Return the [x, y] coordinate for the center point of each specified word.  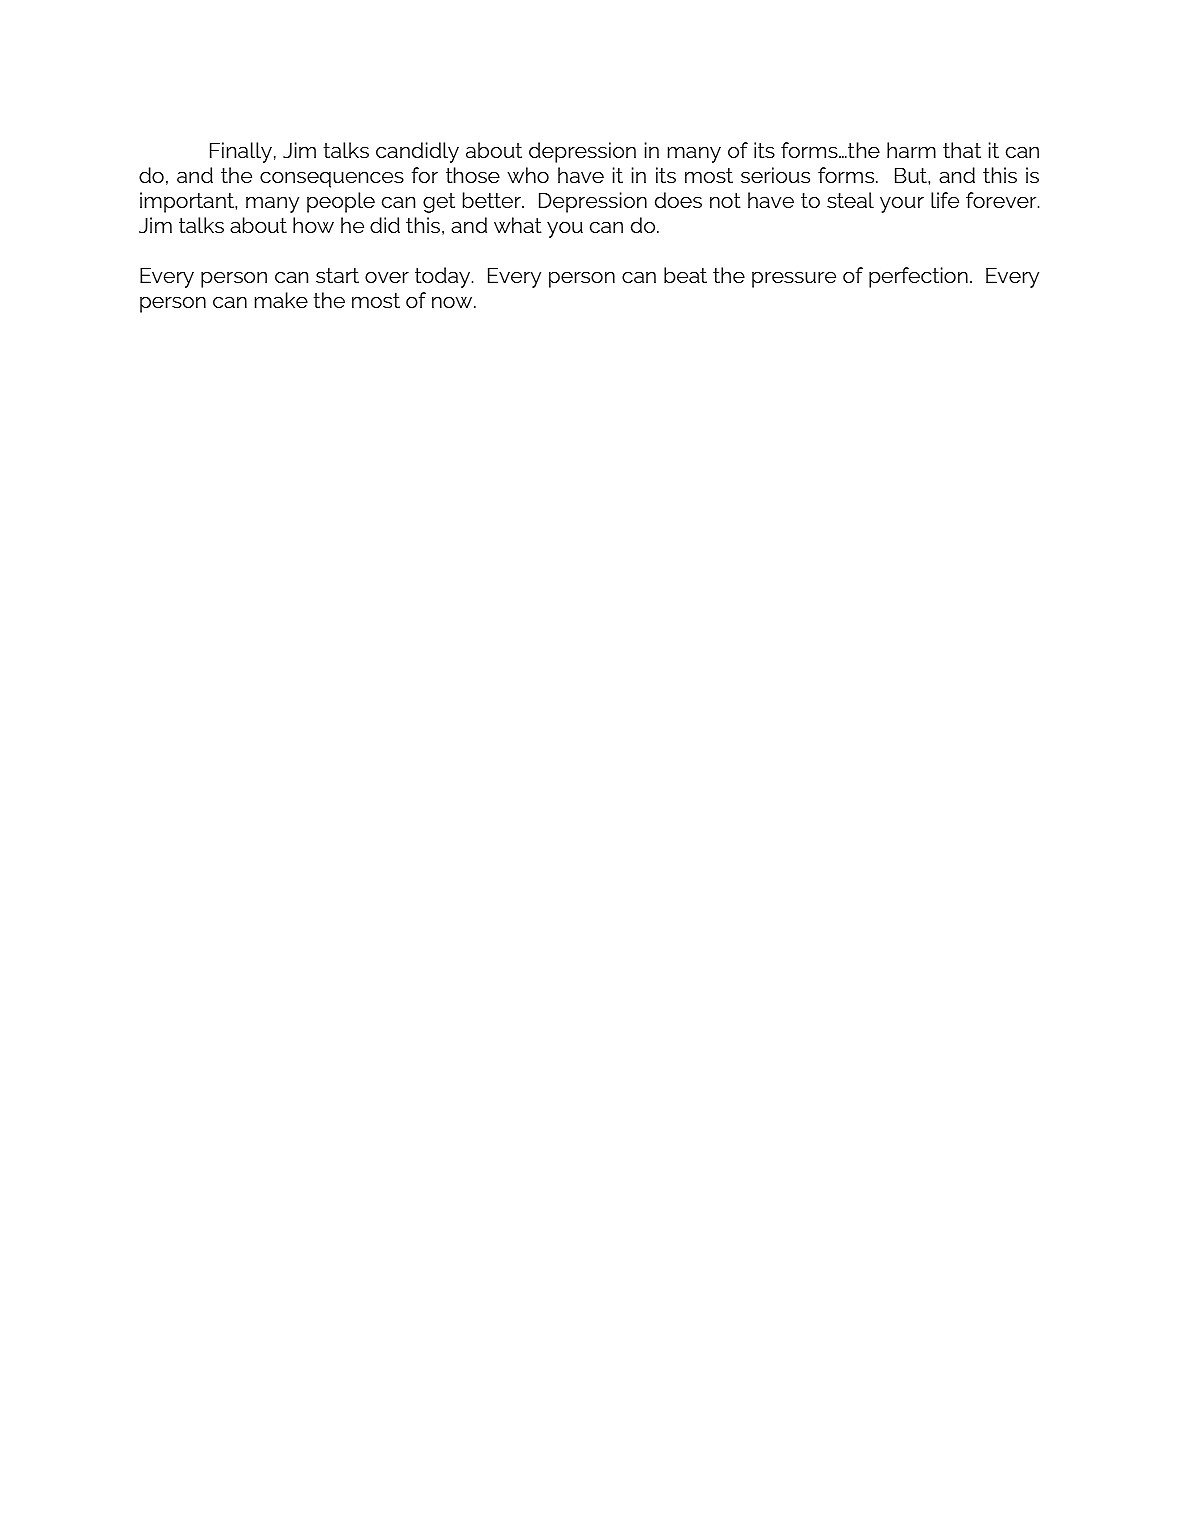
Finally [241, 152]
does [678, 200]
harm [911, 150]
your [902, 204]
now [453, 302]
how [313, 225]
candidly [417, 152]
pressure [794, 279]
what [518, 225]
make [281, 300]
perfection [918, 277]
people [341, 202]
